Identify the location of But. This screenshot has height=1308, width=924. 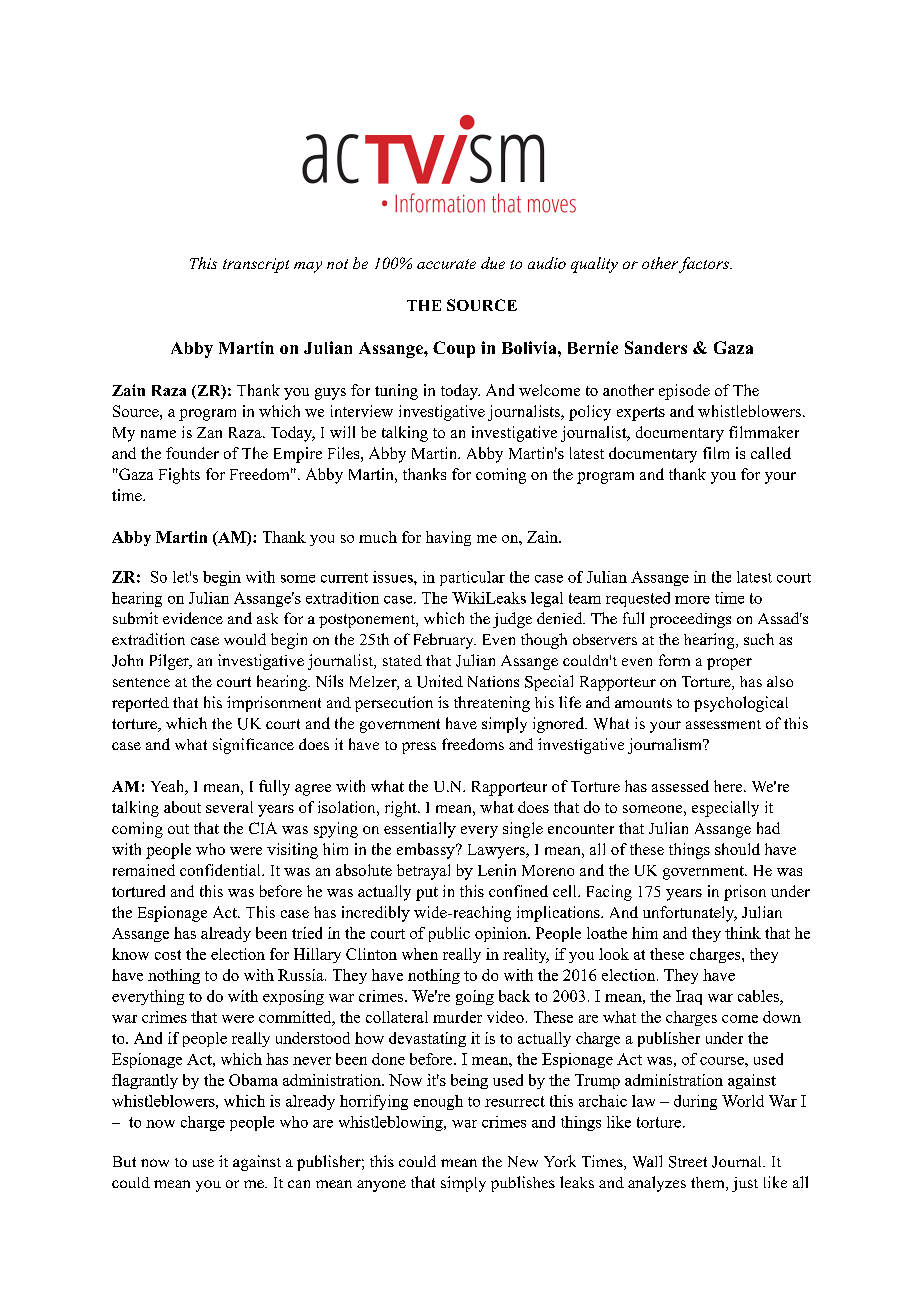
(124, 1161).
